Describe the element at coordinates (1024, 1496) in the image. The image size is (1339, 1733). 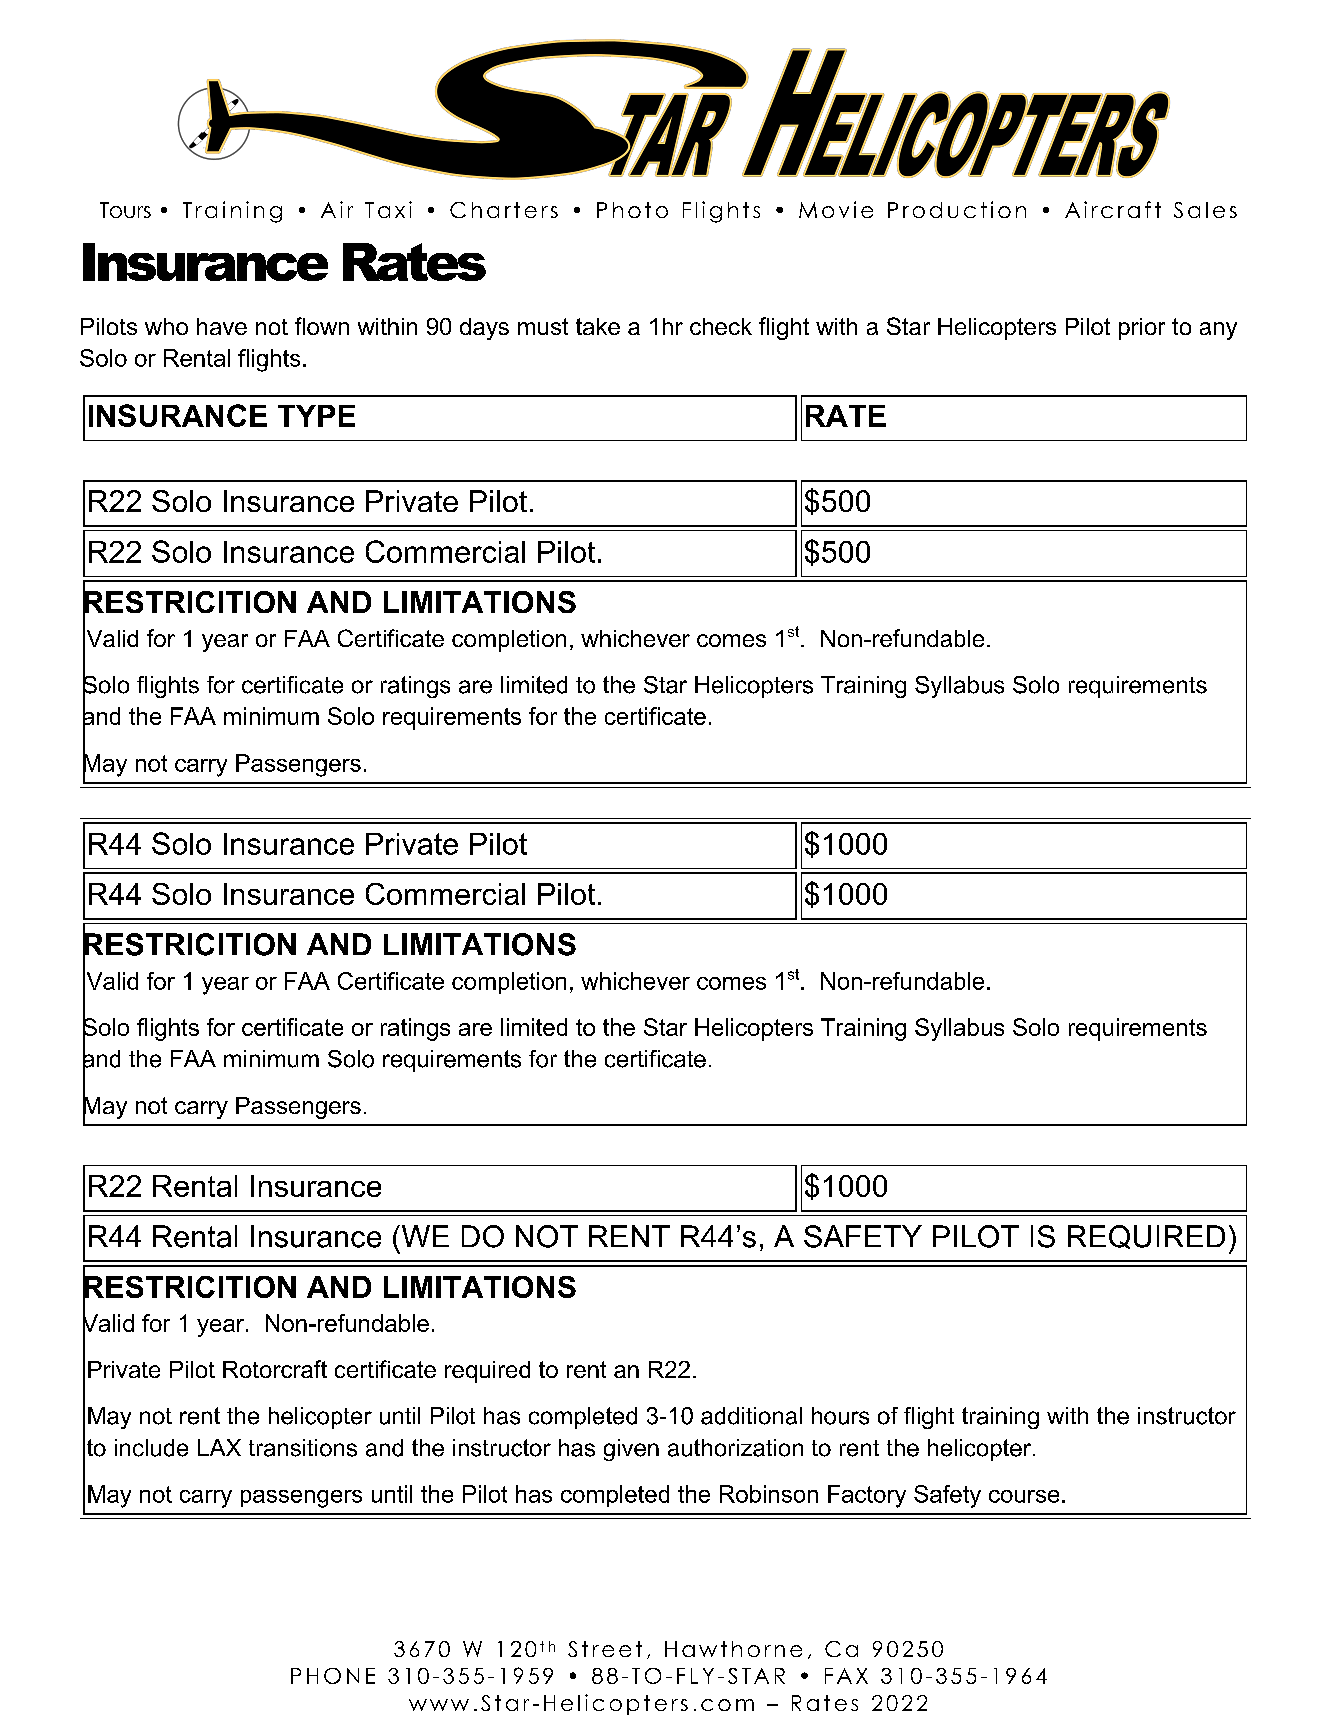
I see `course` at that location.
